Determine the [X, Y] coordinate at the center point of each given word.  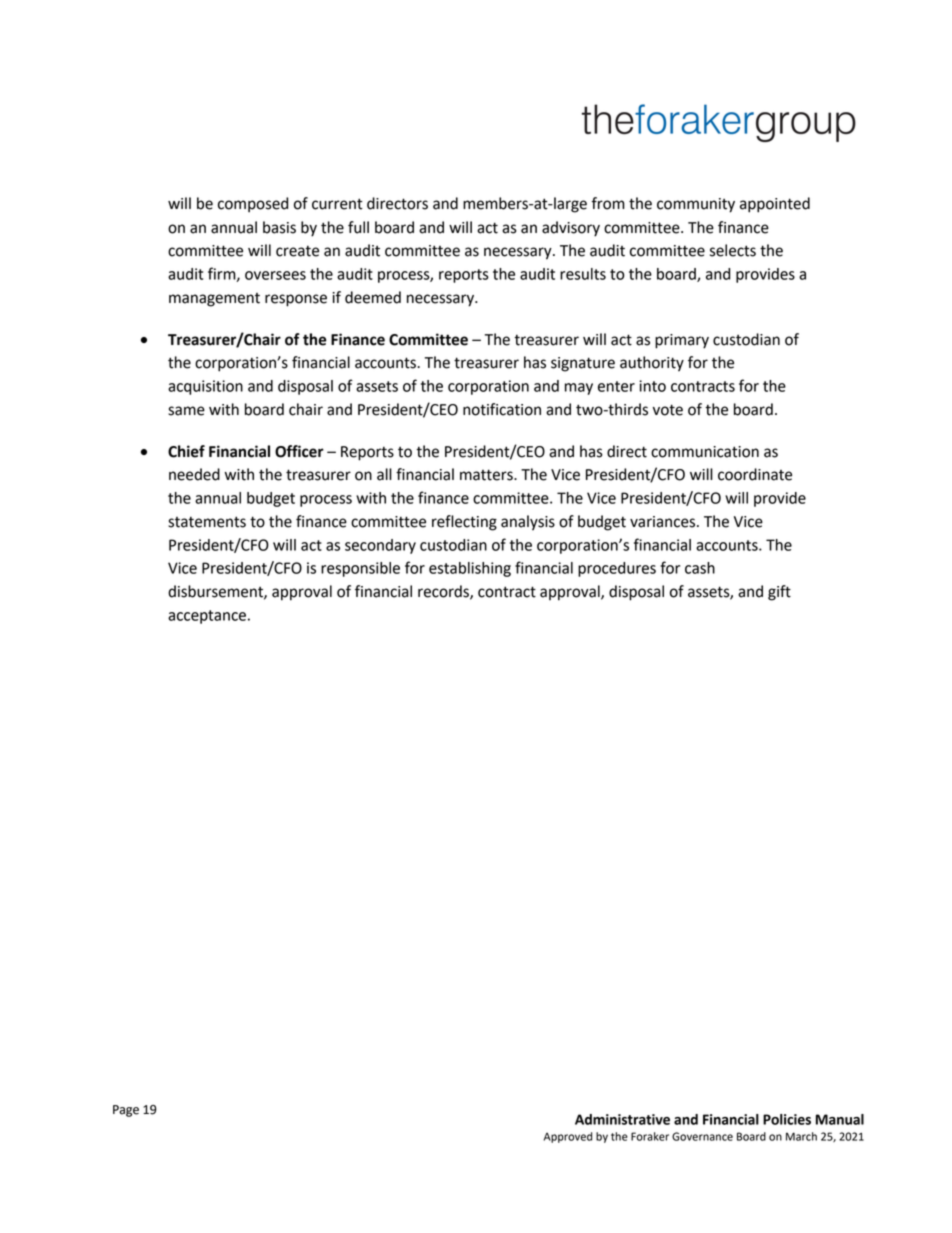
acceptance [207, 617]
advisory [571, 229]
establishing [470, 569]
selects [733, 250]
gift [779, 593]
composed [253, 205]
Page [126, 1111]
